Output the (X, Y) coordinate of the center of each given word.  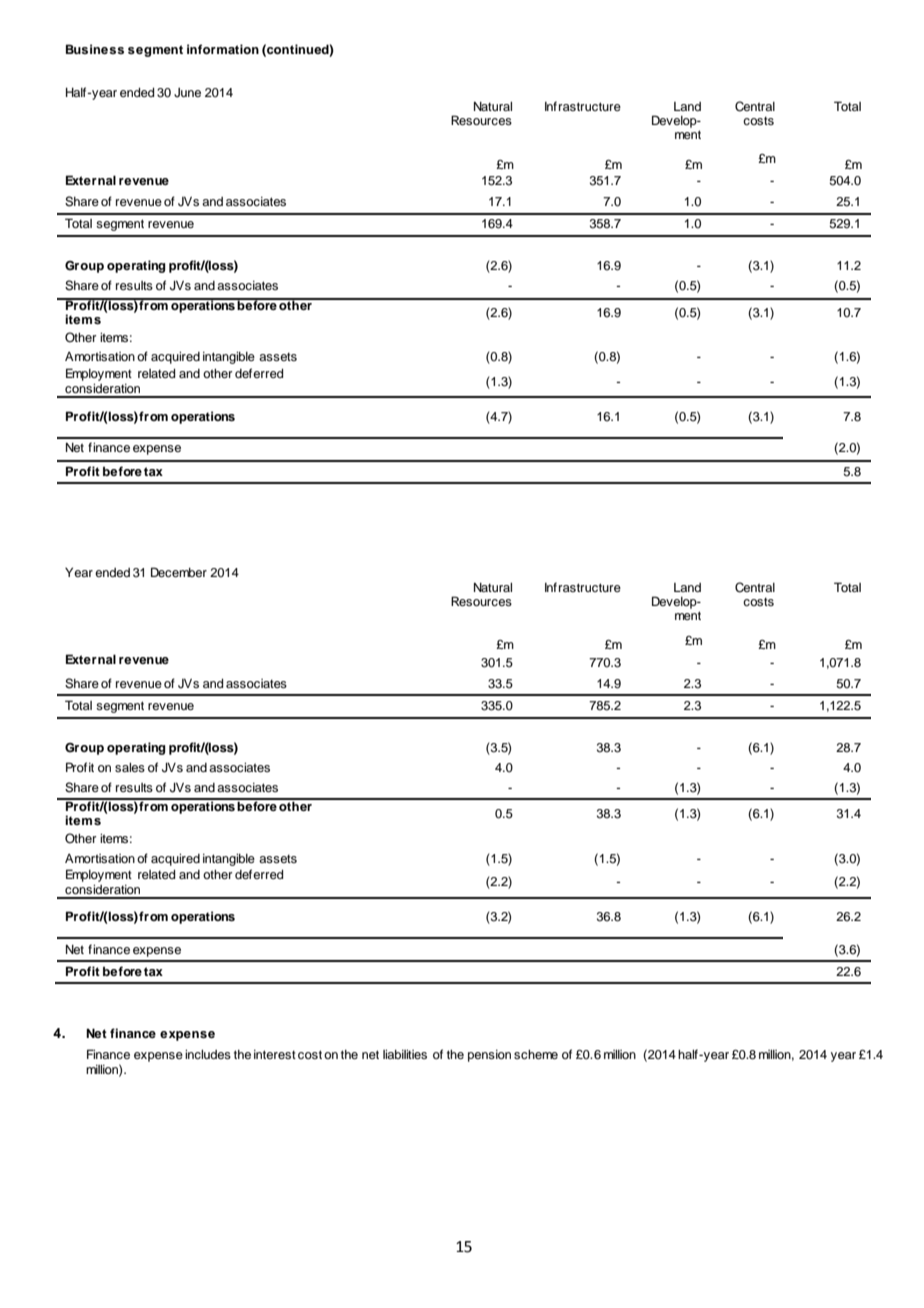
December (179, 572)
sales (130, 767)
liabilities (405, 1054)
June (187, 93)
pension (489, 1056)
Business (95, 49)
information (223, 49)
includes (208, 1054)
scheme (536, 1054)
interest (275, 1054)
